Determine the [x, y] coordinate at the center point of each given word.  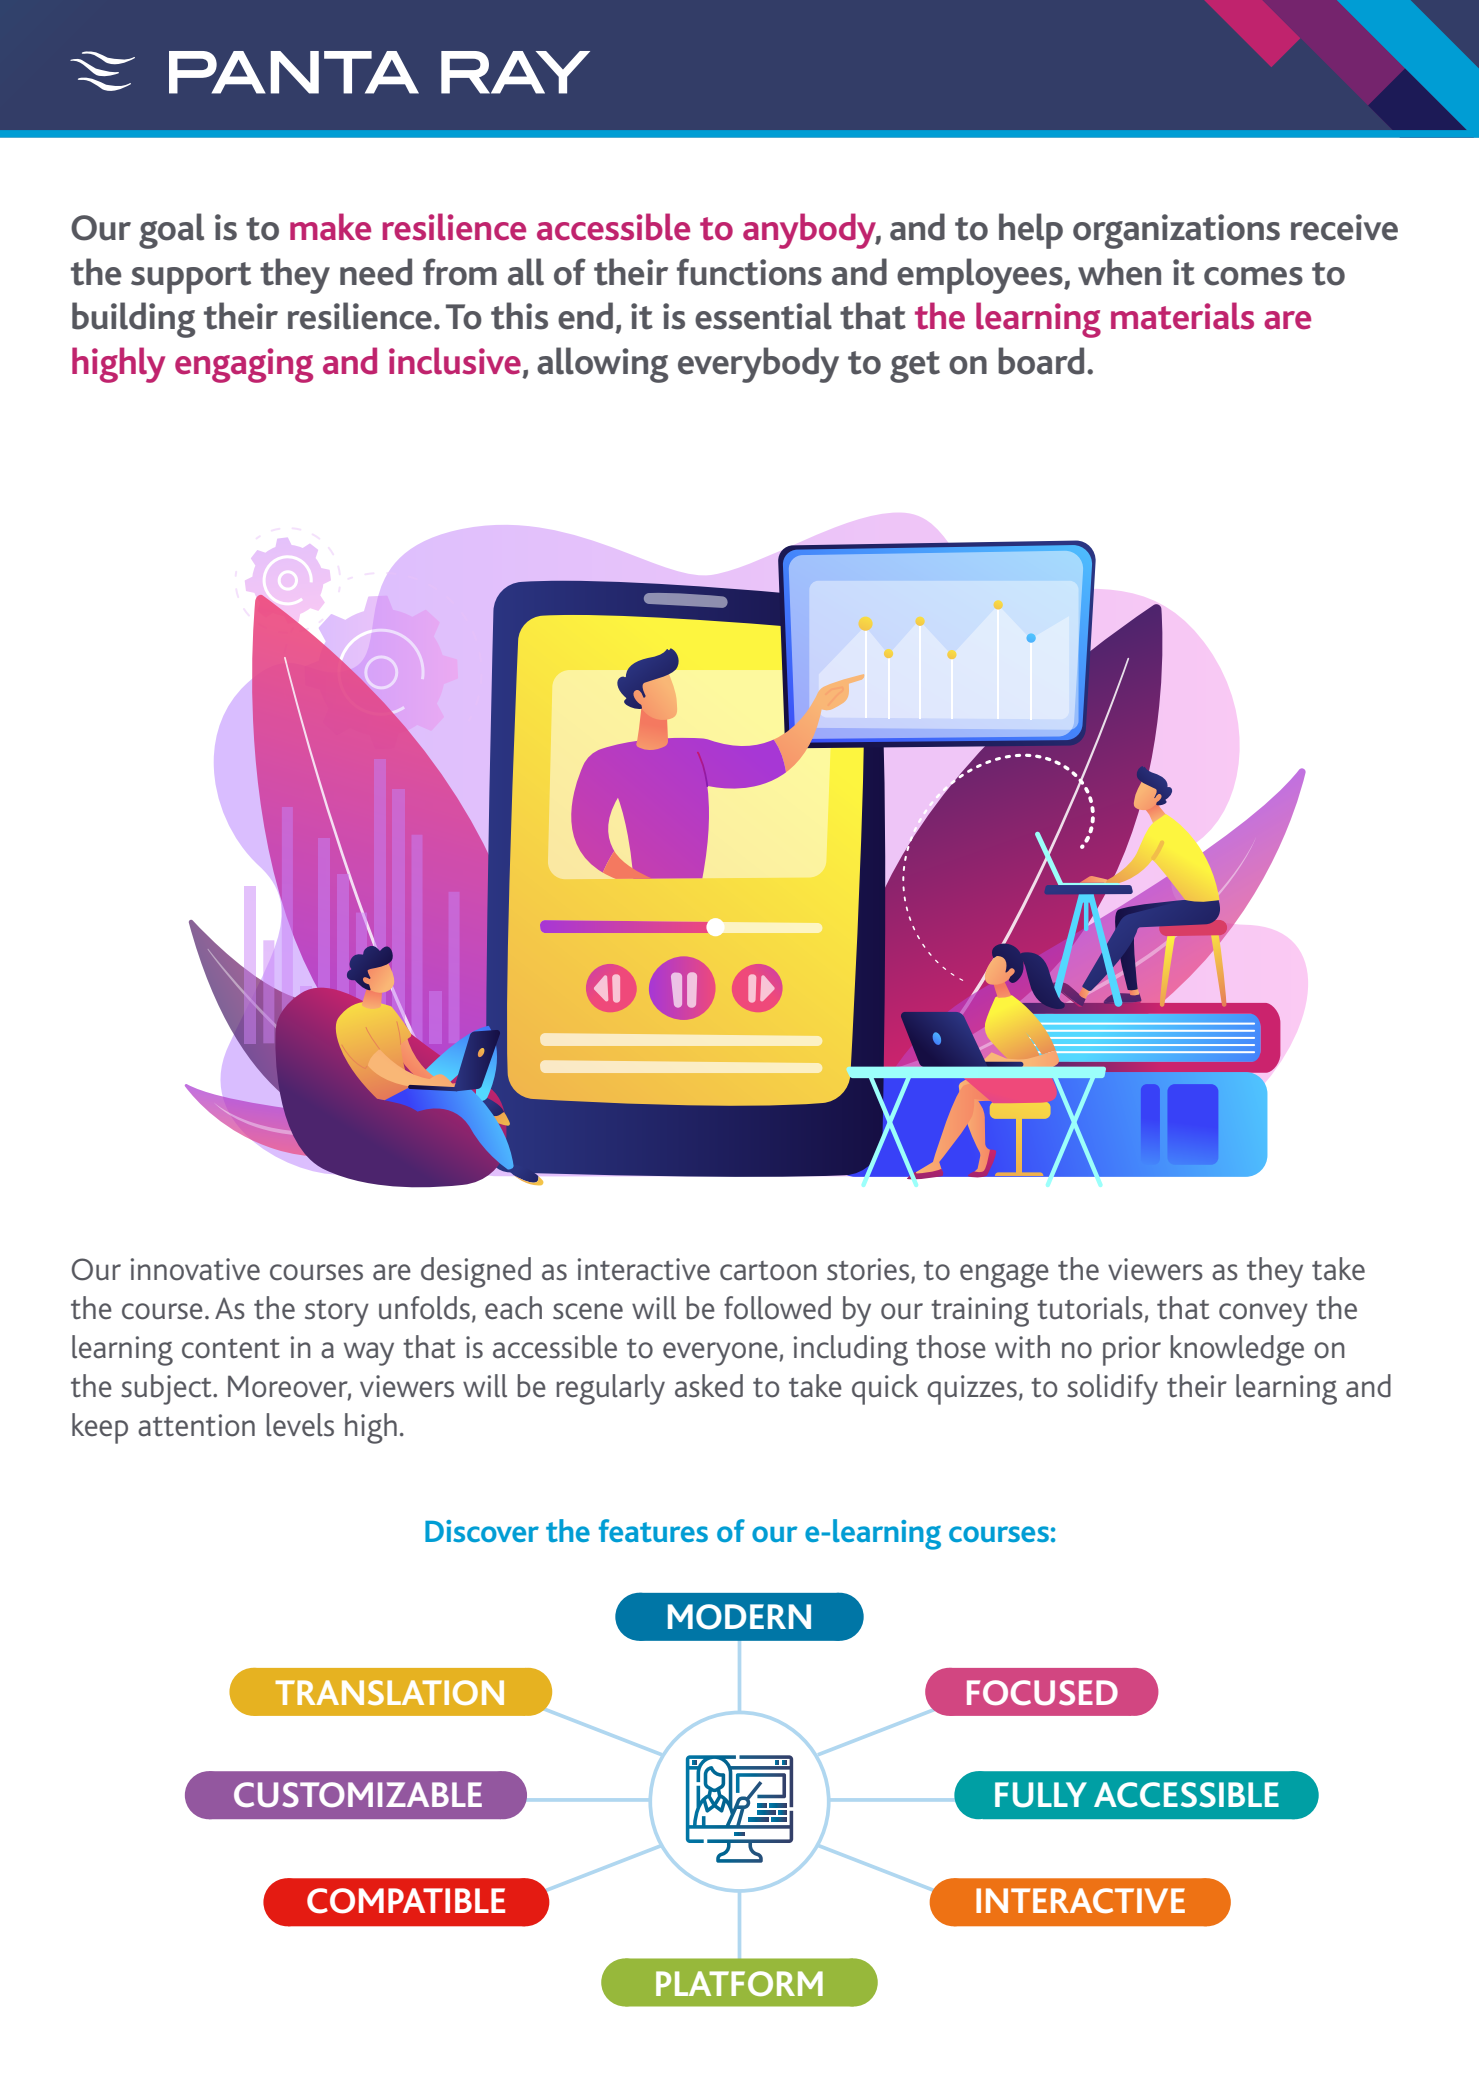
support [191, 278]
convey [1263, 1315]
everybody [758, 365]
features [653, 1530]
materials [1182, 316]
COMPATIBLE [406, 1901]
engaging [244, 365]
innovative [195, 1269]
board [1041, 361]
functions [749, 272]
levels [300, 1425]
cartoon [768, 1271]
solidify [1112, 1389]
